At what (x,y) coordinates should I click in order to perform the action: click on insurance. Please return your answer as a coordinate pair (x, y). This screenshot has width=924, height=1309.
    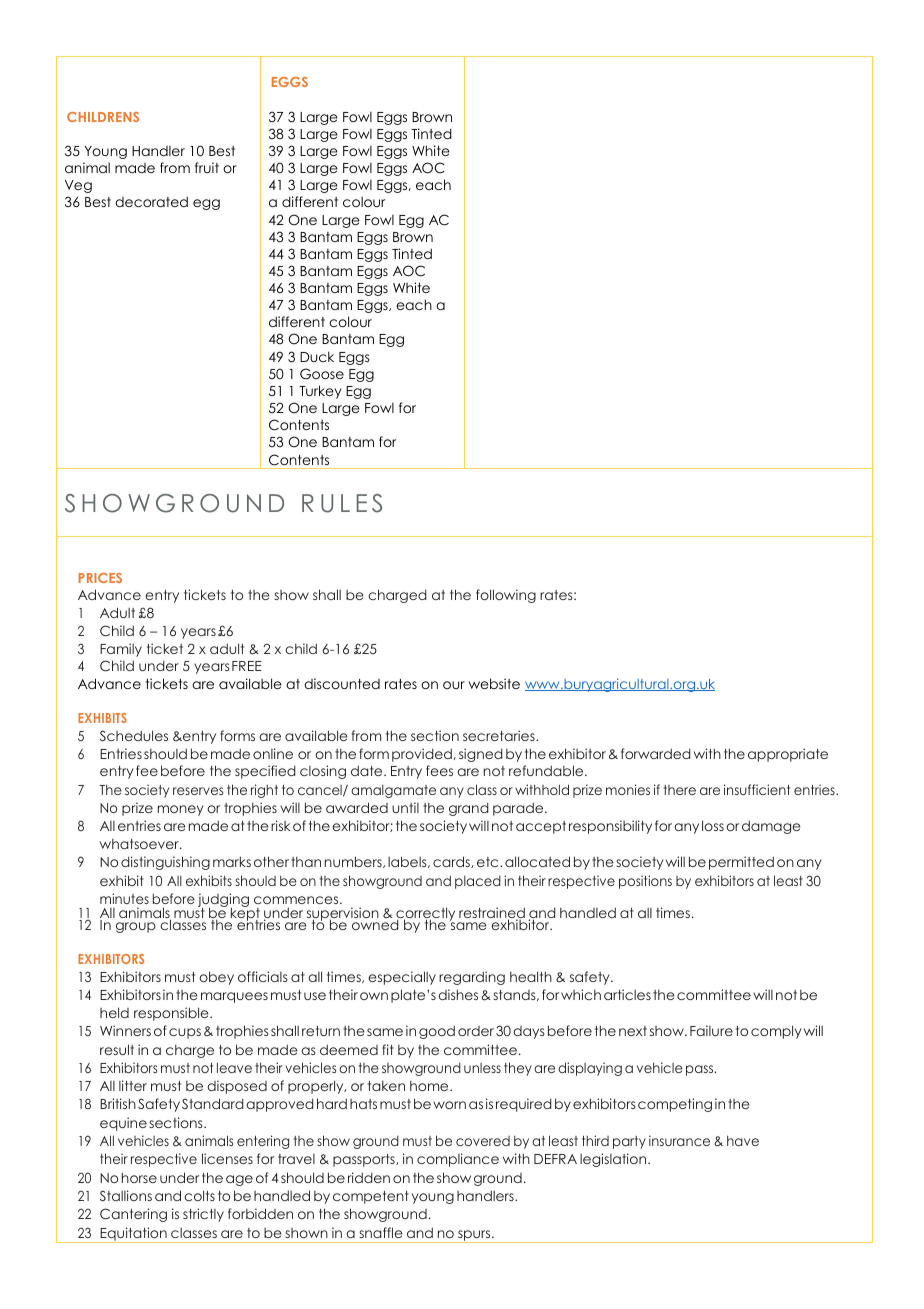
    Looking at the image, I should click on (679, 1140).
